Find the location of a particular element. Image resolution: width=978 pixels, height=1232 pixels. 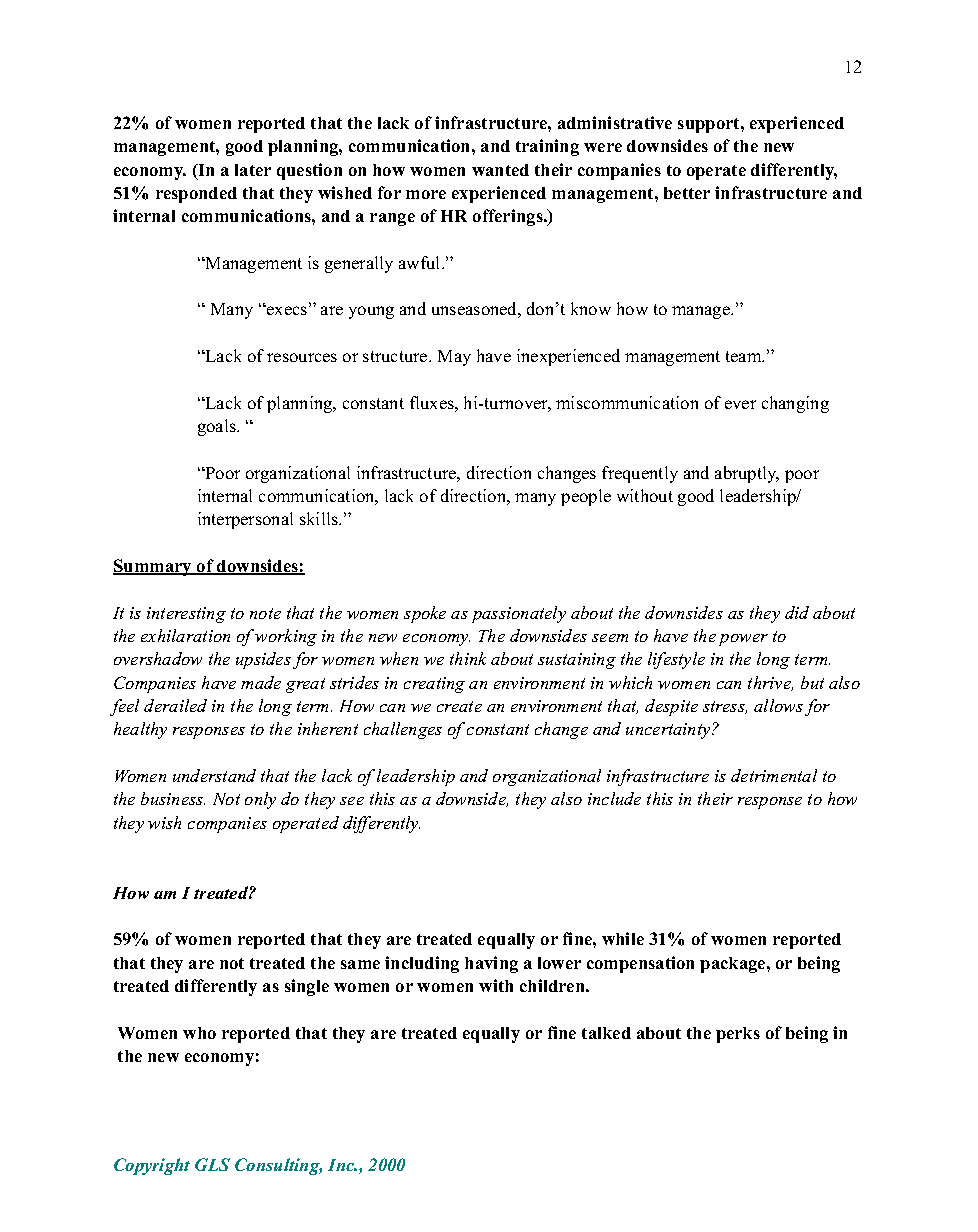

challenges is located at coordinates (403, 730).
